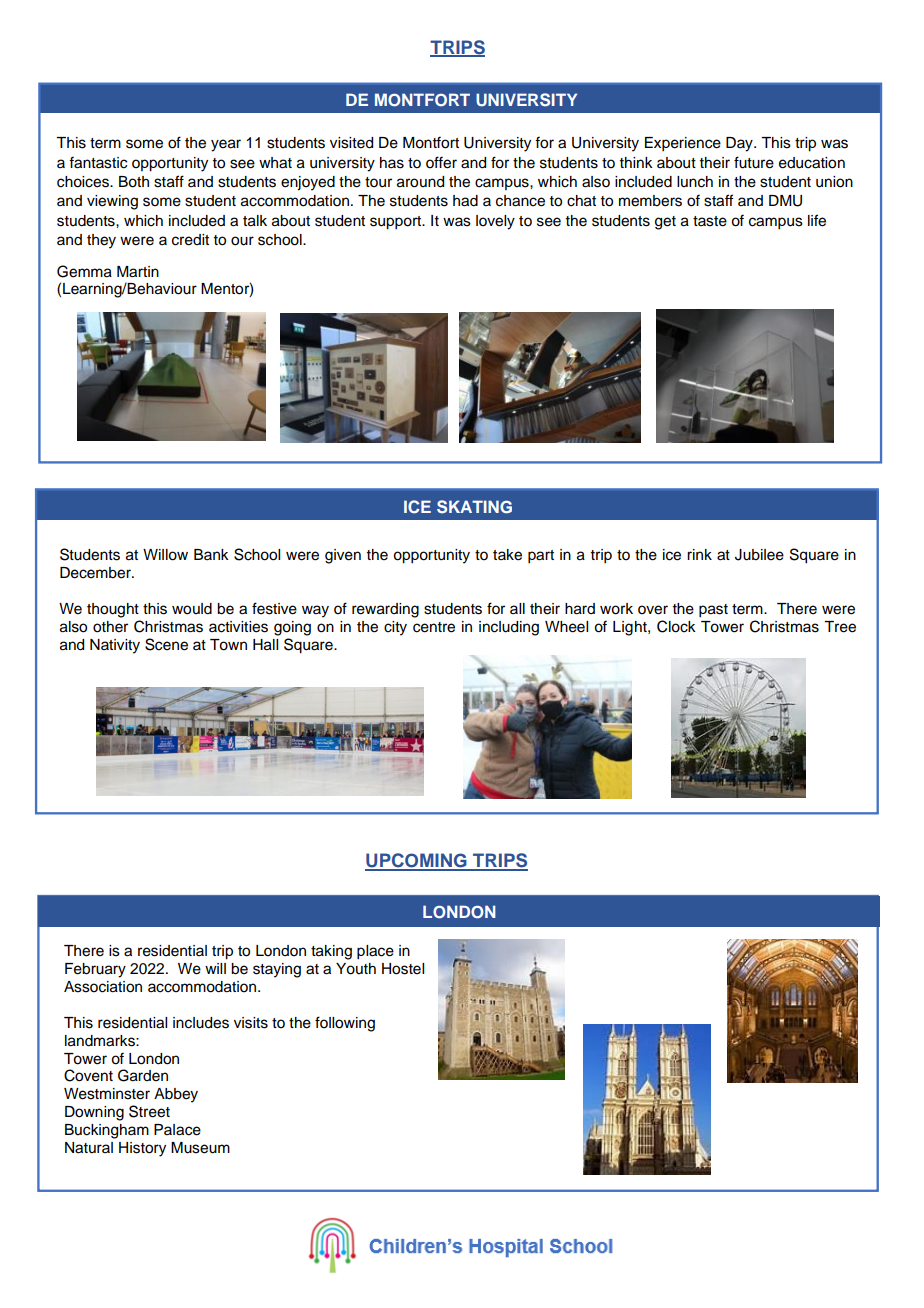  Describe the element at coordinates (134, 182) in the screenshot. I see `Both` at that location.
